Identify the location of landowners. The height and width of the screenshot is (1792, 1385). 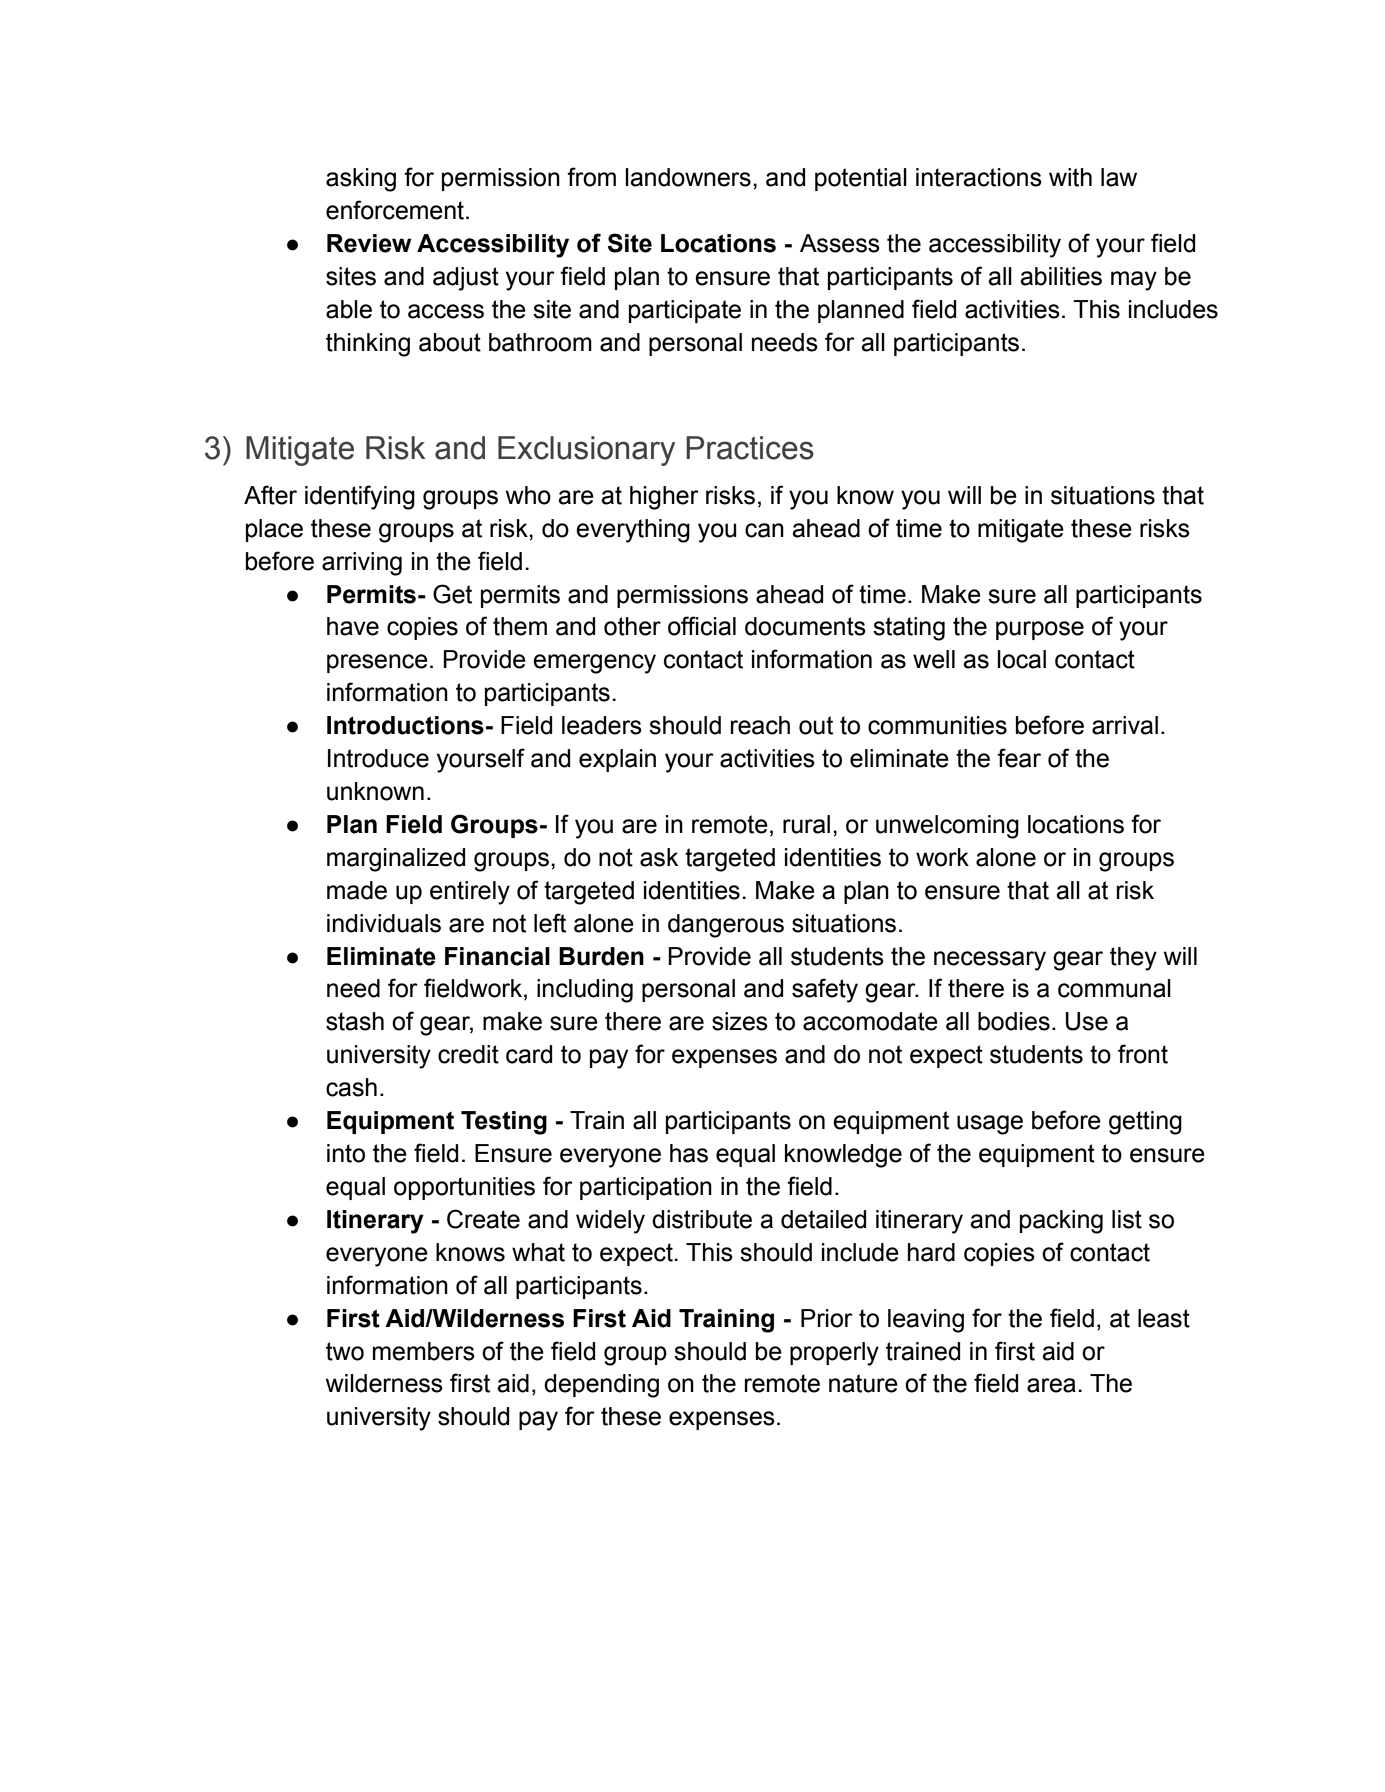
(688, 177).
